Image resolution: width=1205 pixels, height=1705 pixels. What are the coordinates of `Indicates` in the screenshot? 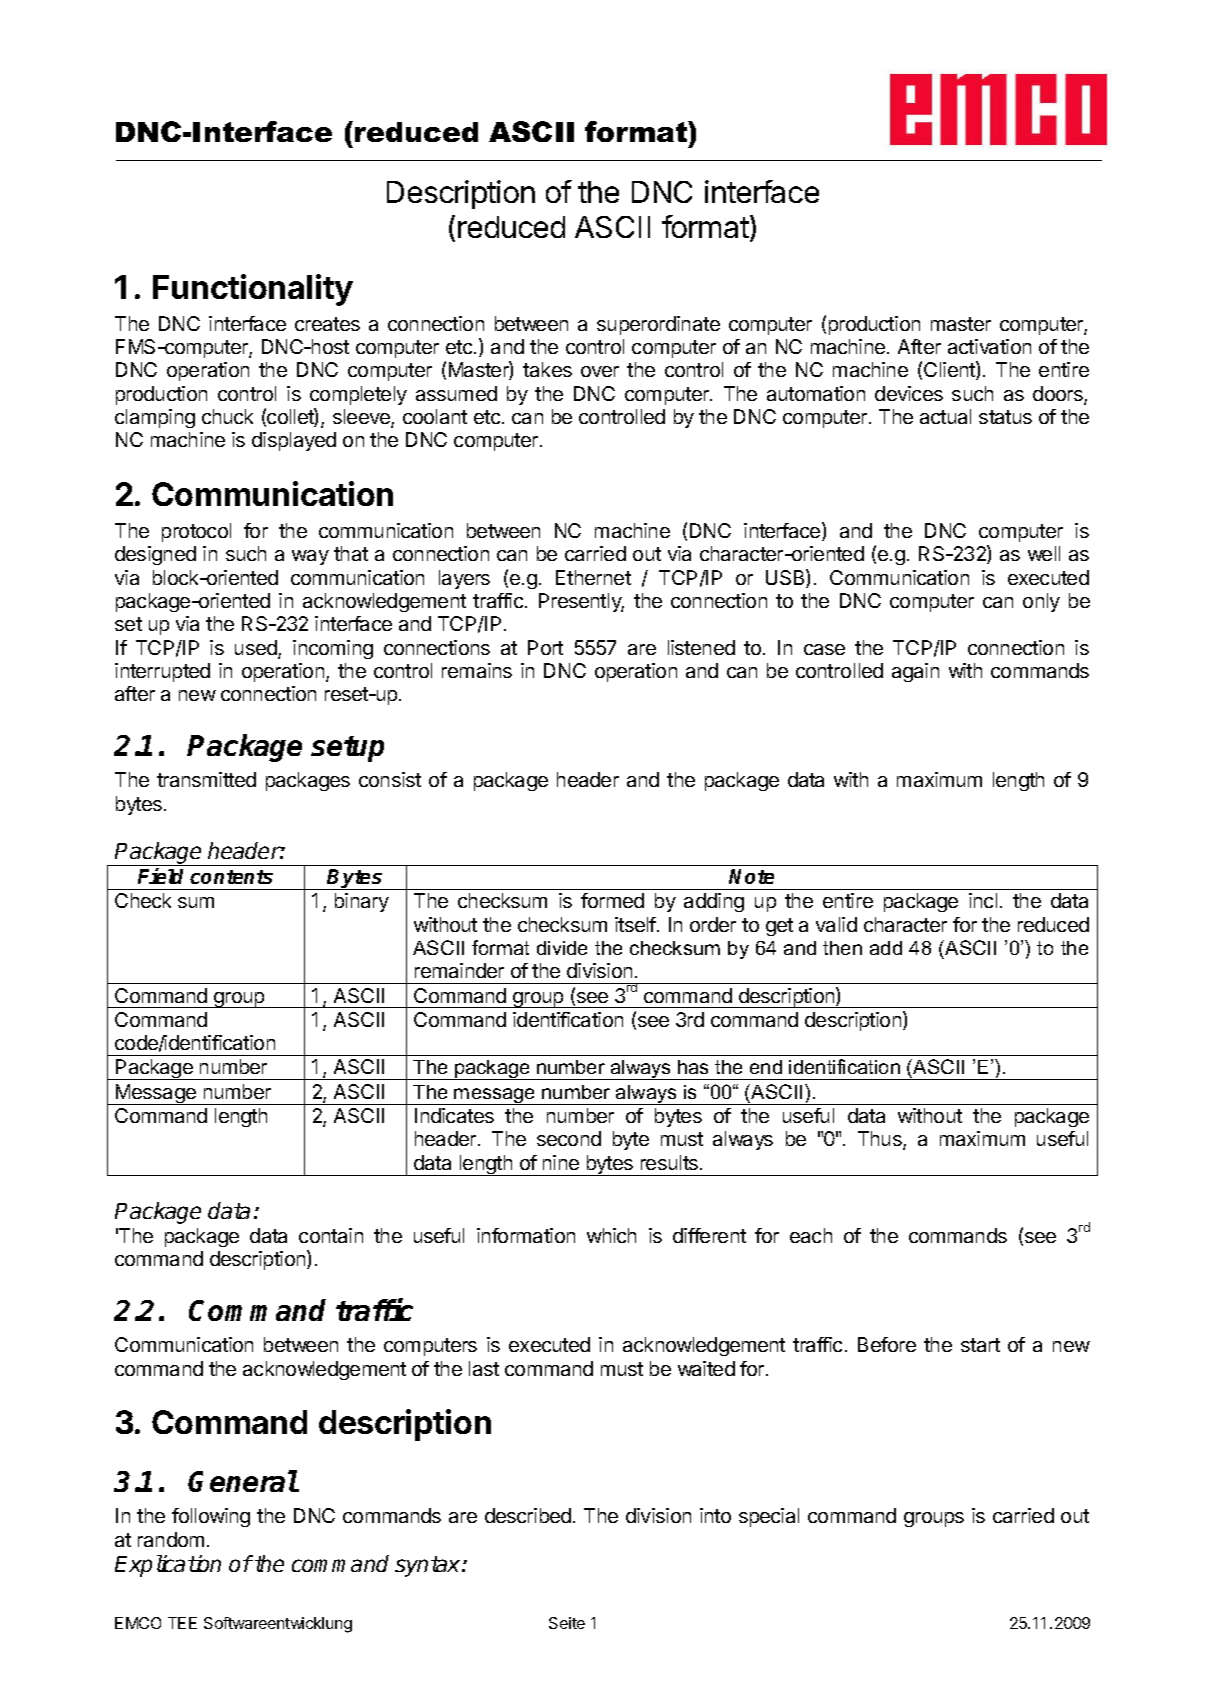 It's located at (454, 1115).
